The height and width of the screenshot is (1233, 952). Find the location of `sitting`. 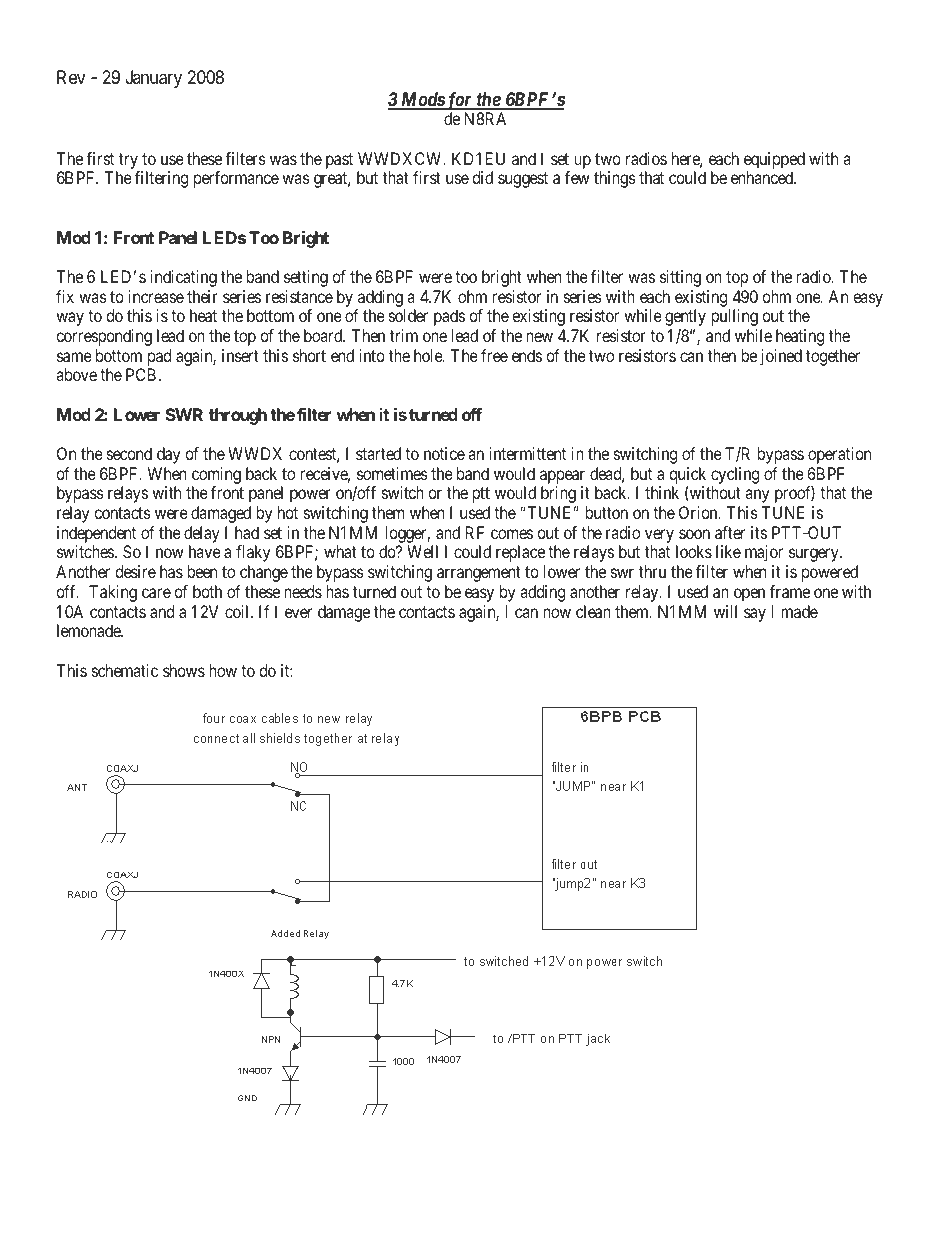

sitting is located at coordinates (680, 278).
